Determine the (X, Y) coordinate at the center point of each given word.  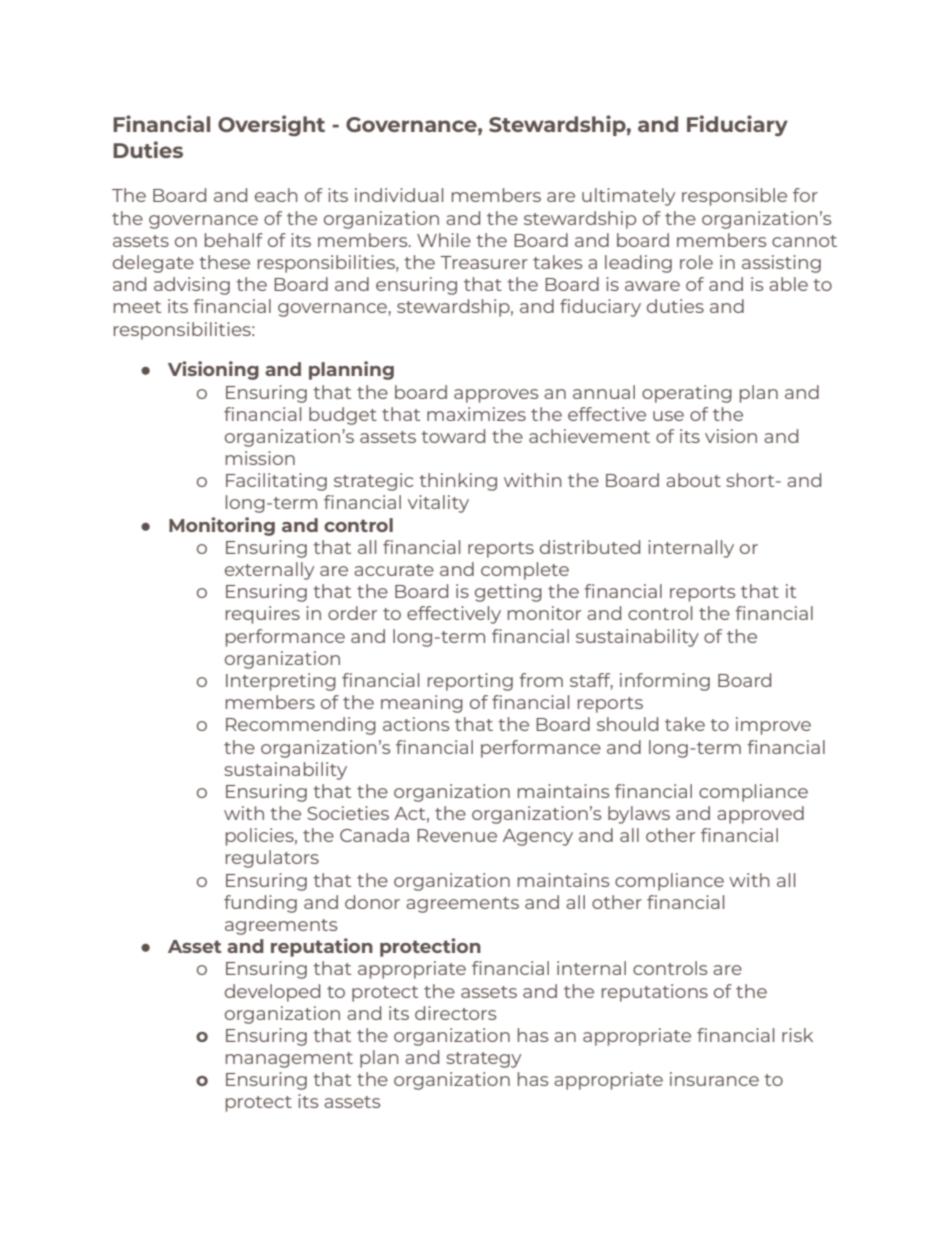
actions (416, 724)
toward (453, 436)
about (693, 480)
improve (773, 726)
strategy (483, 1060)
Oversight (271, 125)
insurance (714, 1079)
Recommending (301, 726)
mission (260, 458)
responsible (734, 197)
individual (399, 195)
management (289, 1060)
